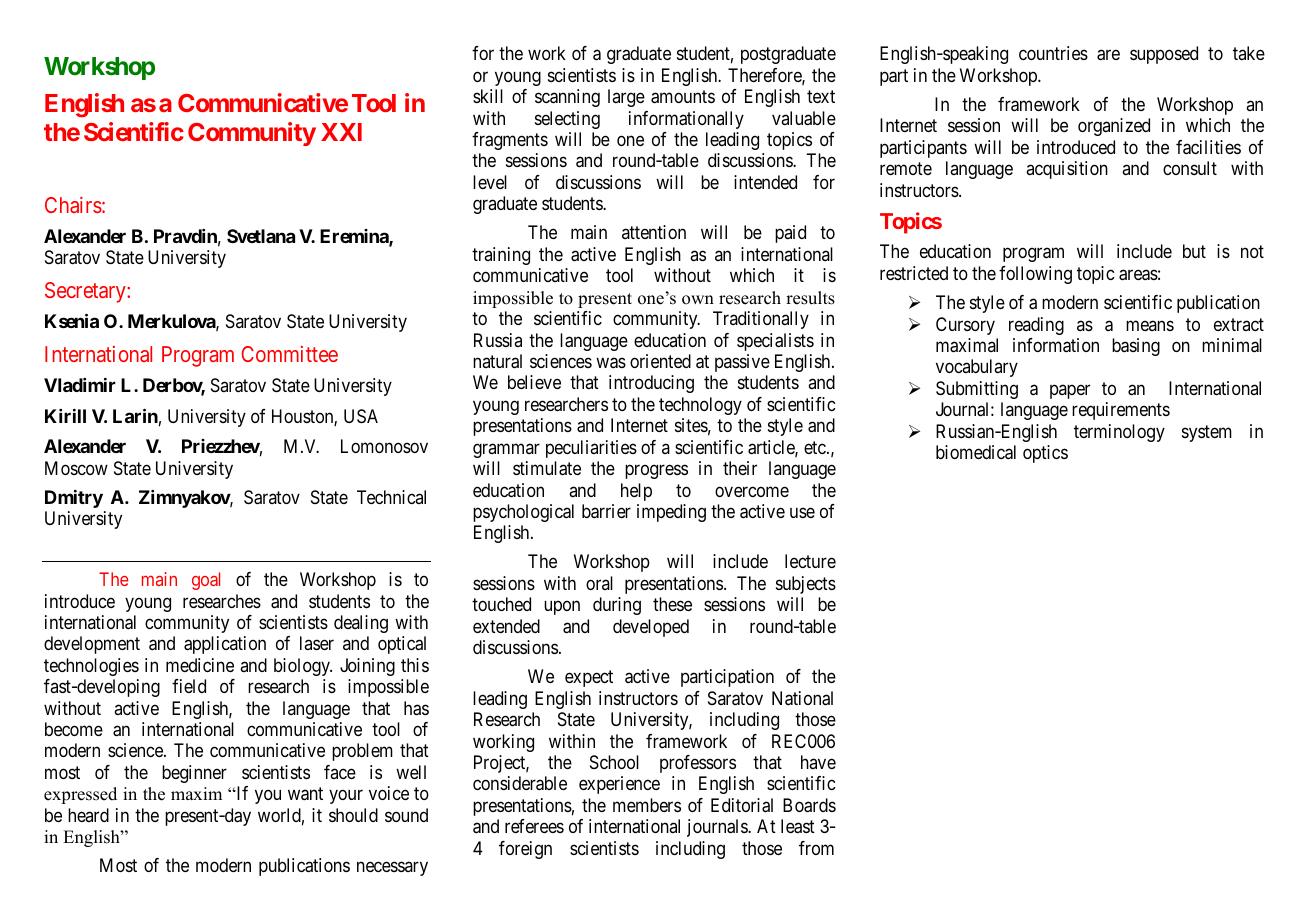 The width and height of the page is (1308, 924). I want to click on supposed, so click(1164, 55).
